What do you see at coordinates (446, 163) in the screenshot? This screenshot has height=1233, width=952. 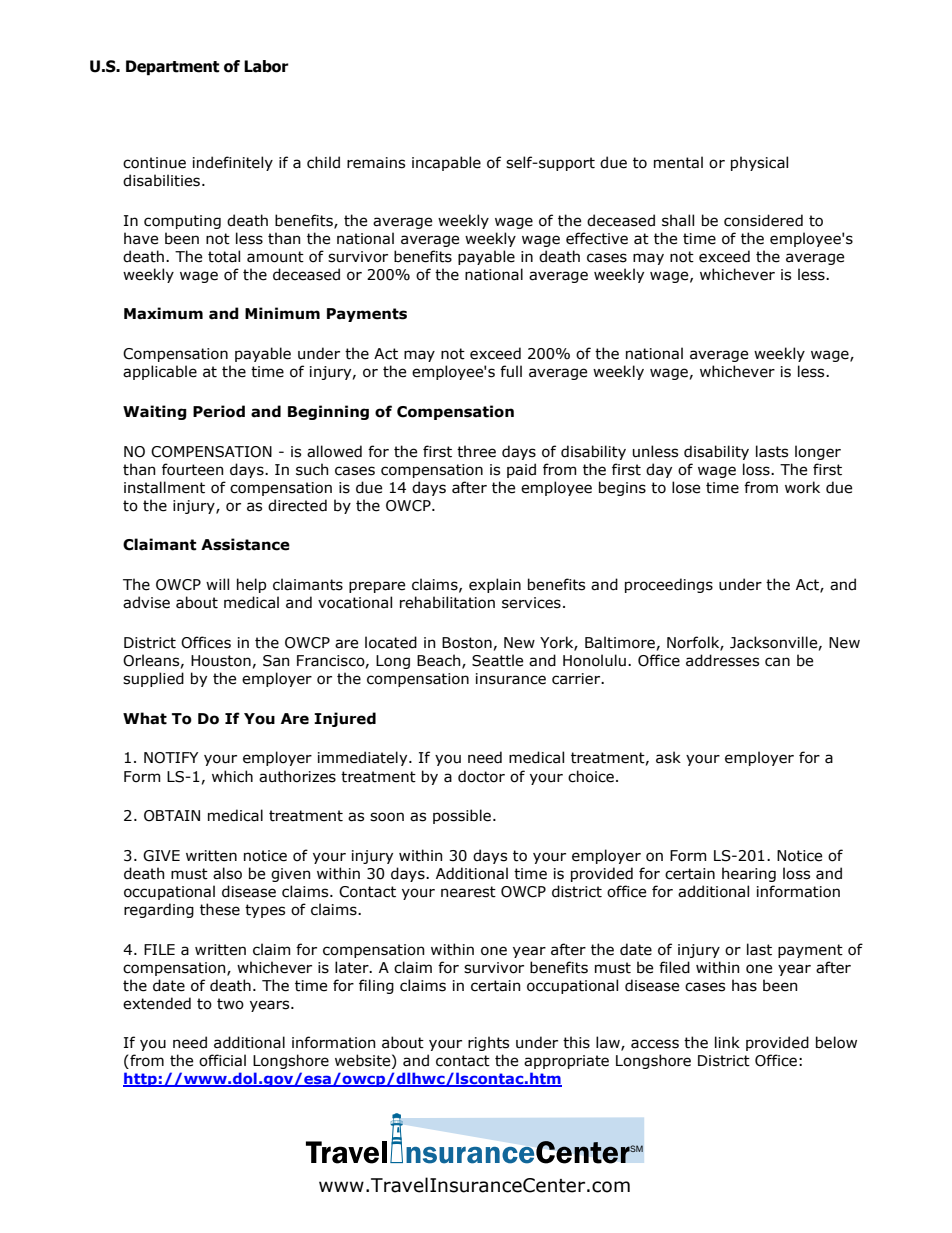 I see `incapable` at bounding box center [446, 163].
